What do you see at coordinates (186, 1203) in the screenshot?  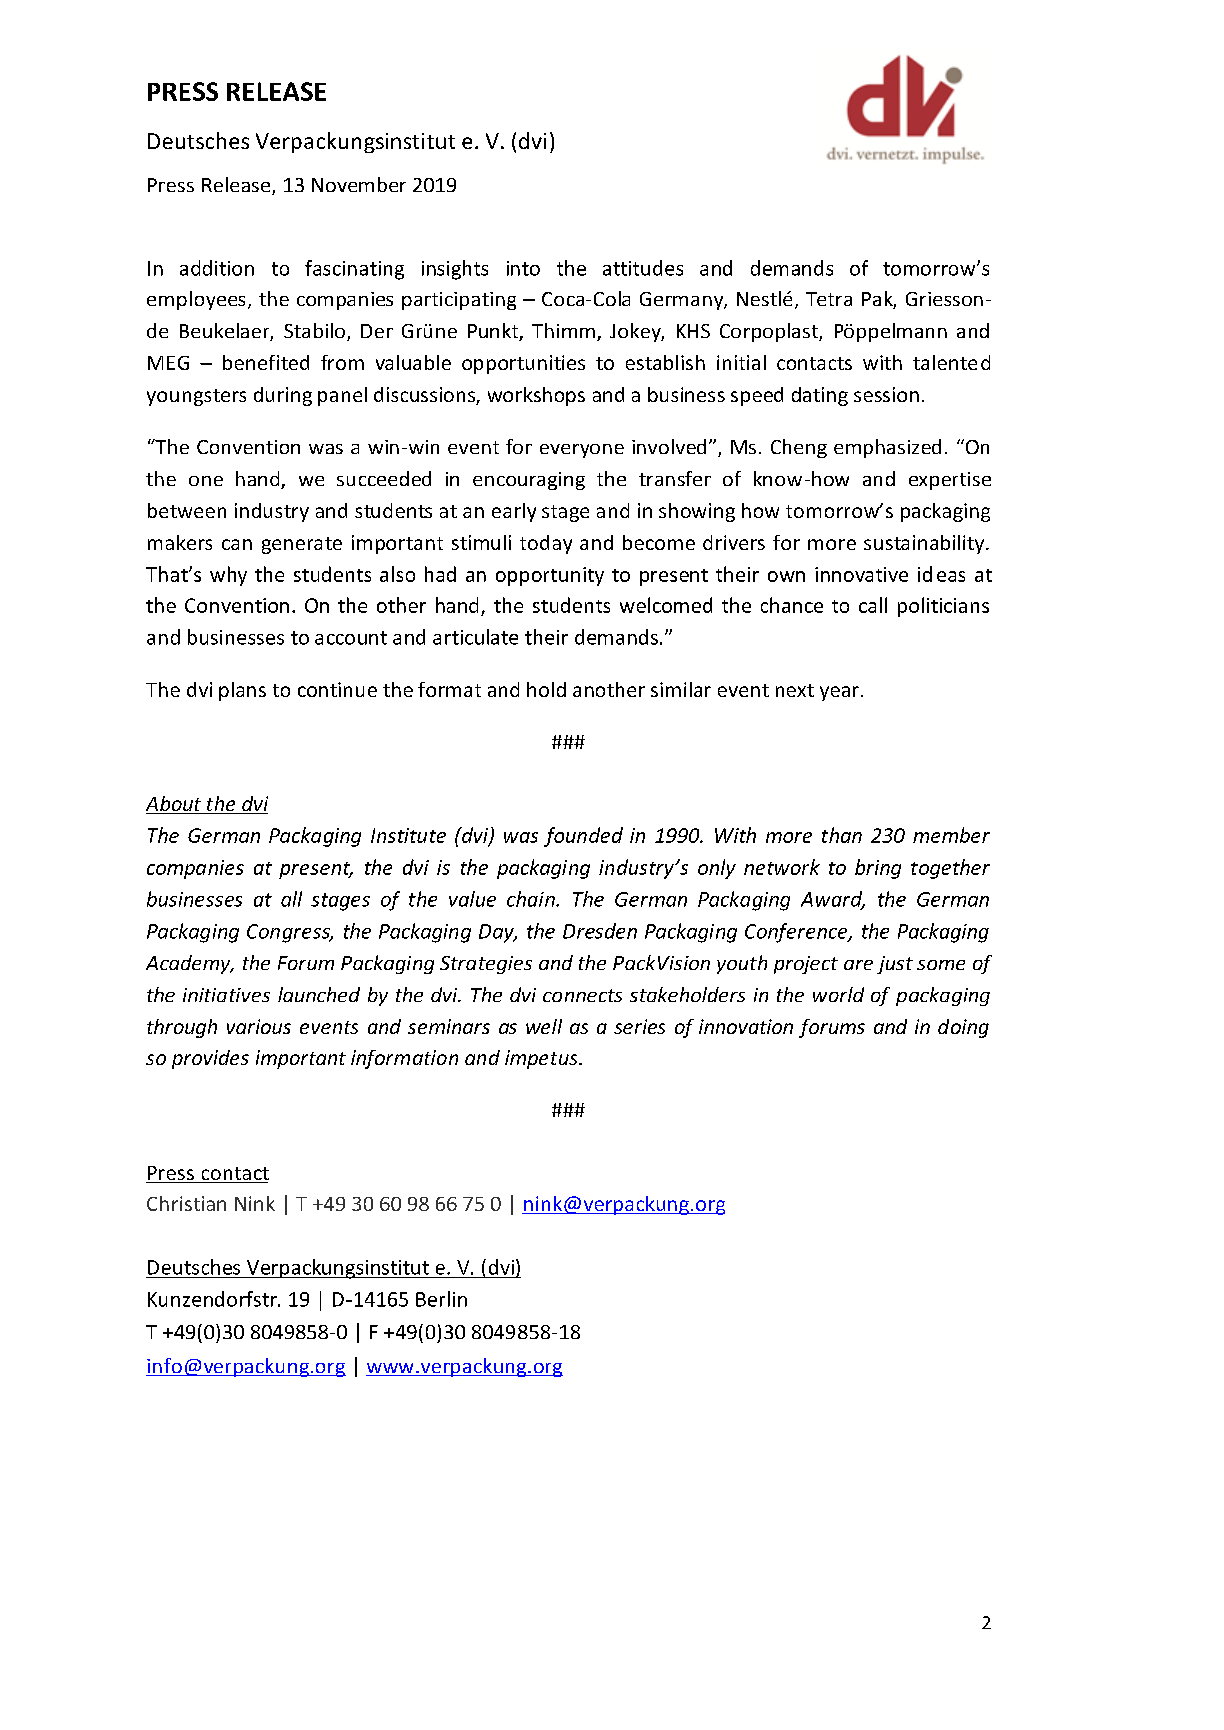 I see `Christian` at bounding box center [186, 1203].
